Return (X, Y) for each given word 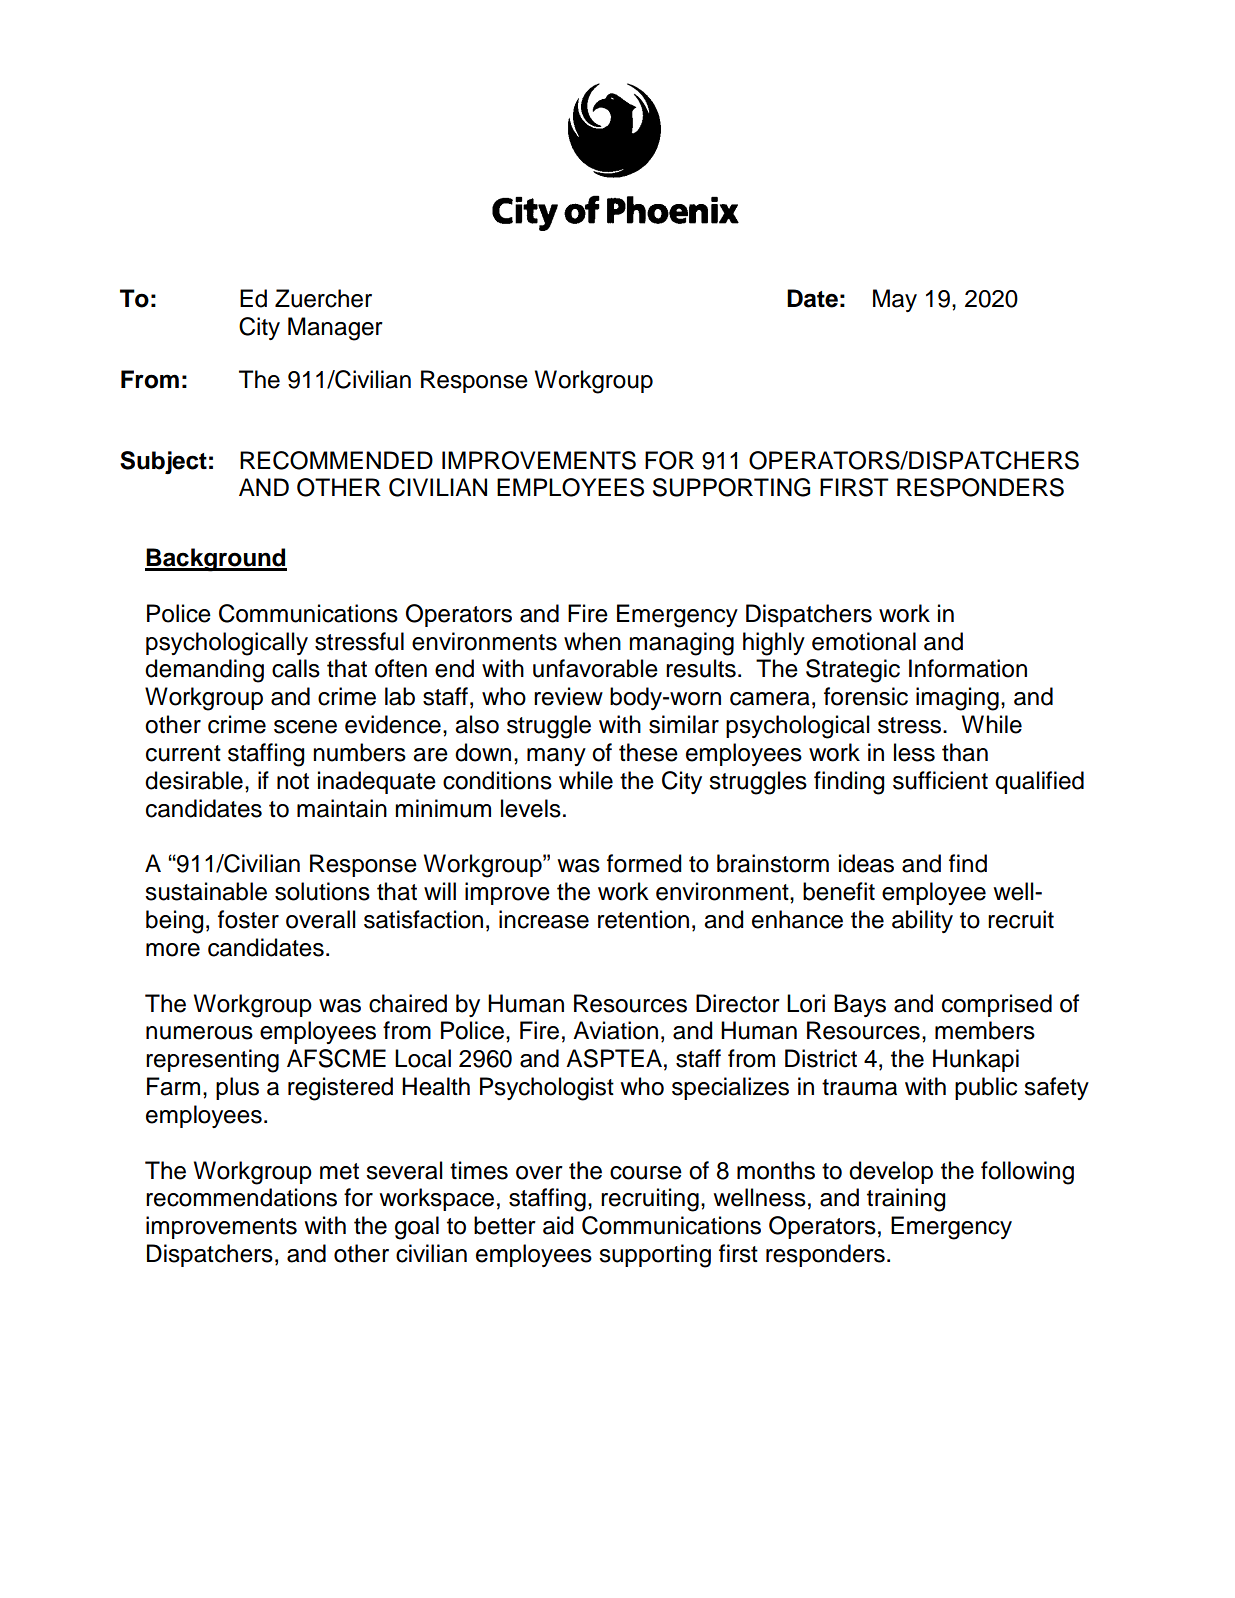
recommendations (241, 1197)
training (906, 1200)
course (646, 1173)
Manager (335, 329)
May (895, 300)
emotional (864, 641)
